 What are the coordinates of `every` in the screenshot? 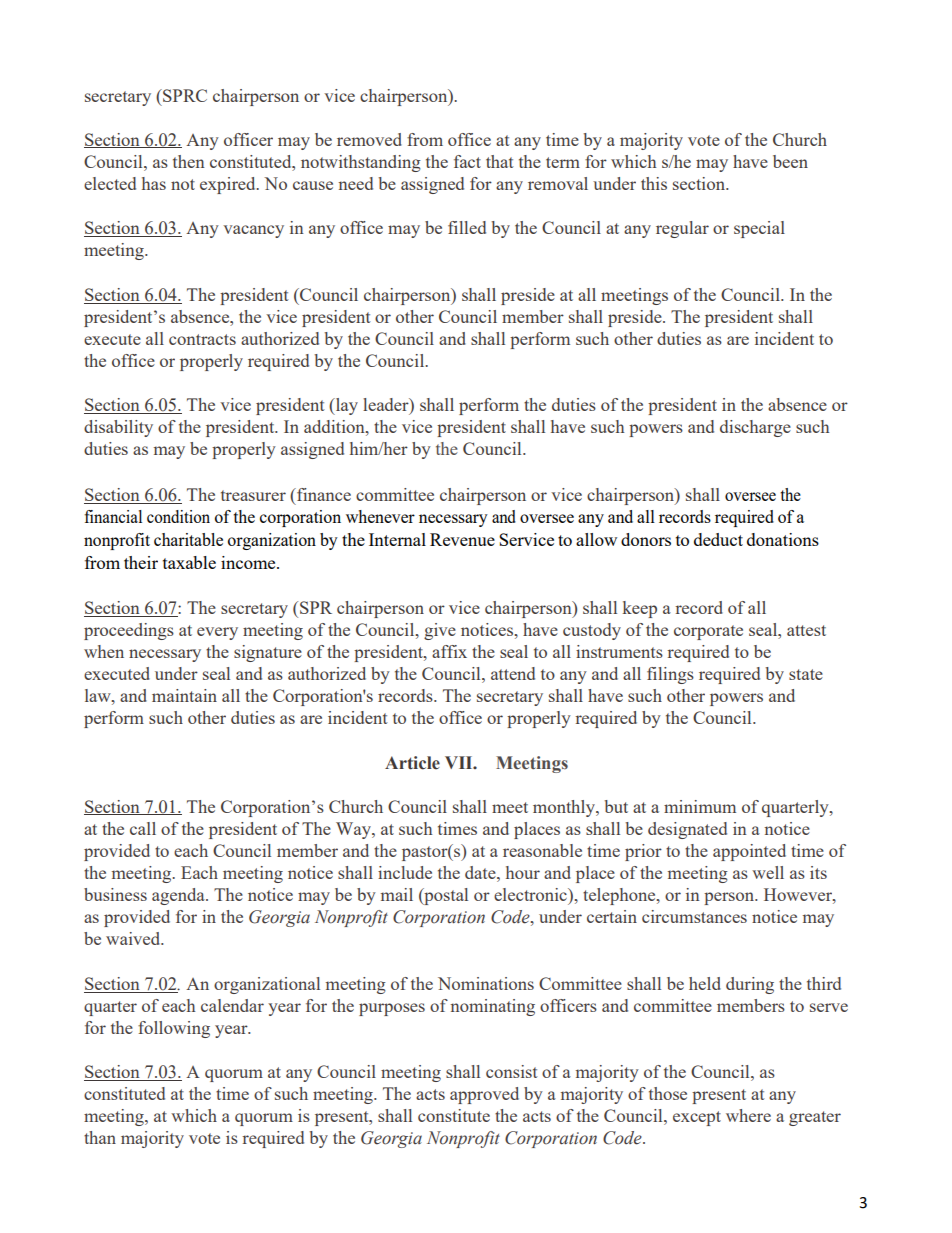 It's located at (217, 633).
